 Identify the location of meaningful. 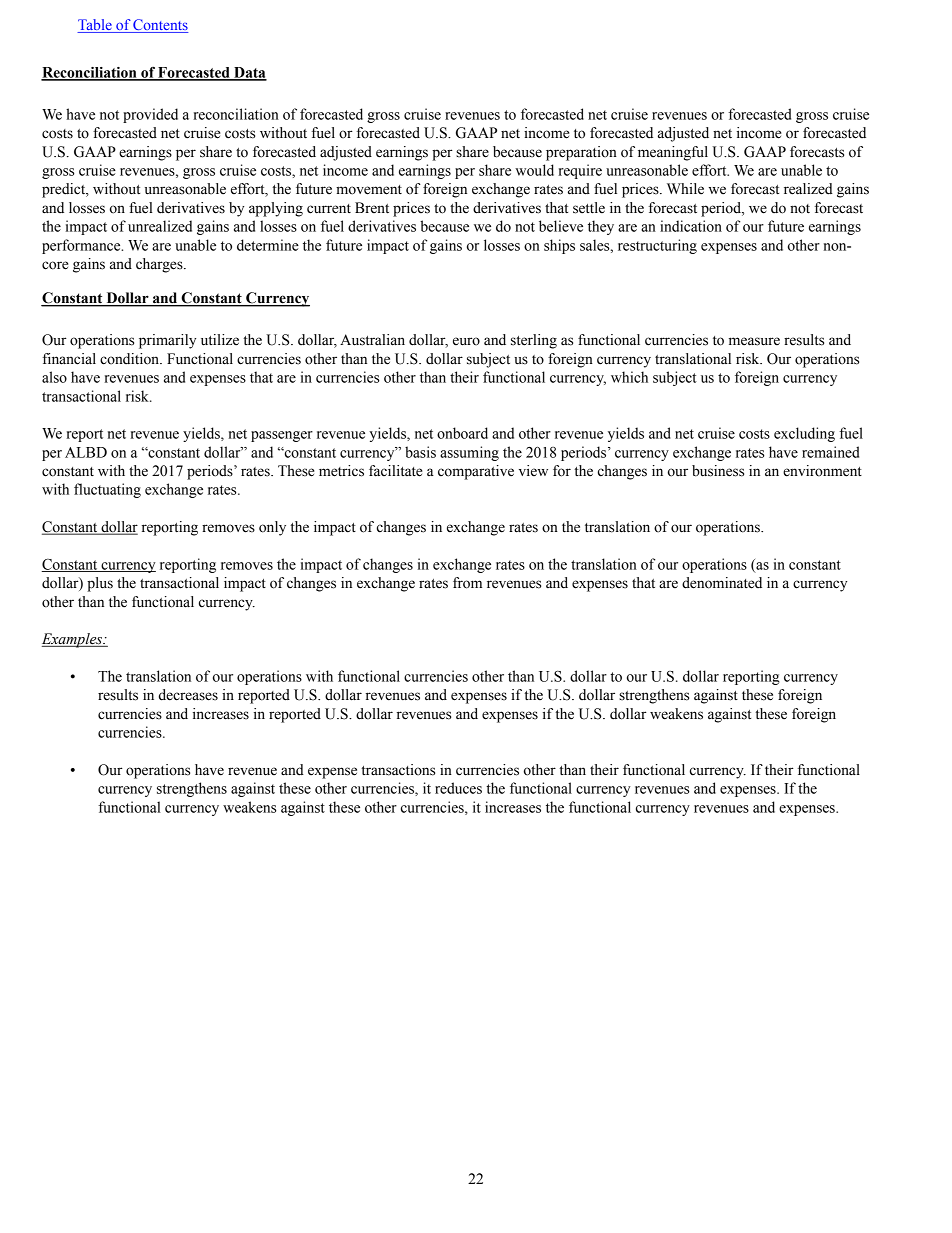
(673, 153).
